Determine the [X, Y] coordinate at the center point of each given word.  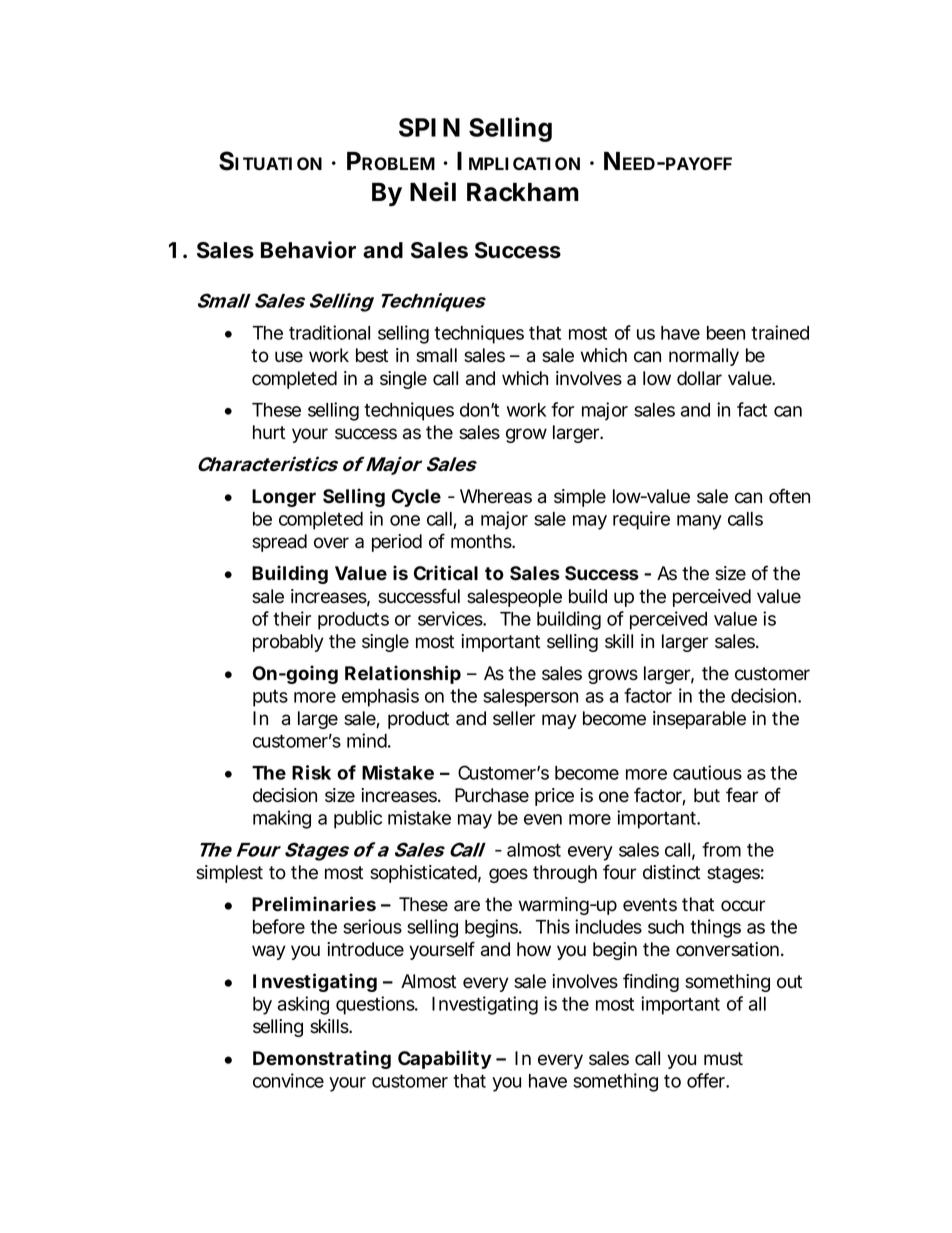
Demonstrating [322, 1059]
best [372, 355]
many [699, 522]
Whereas [496, 496]
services [452, 618]
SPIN [429, 127]
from [721, 849]
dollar [699, 378]
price [554, 797]
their [292, 618]
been [726, 333]
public [358, 819]
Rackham [523, 192]
